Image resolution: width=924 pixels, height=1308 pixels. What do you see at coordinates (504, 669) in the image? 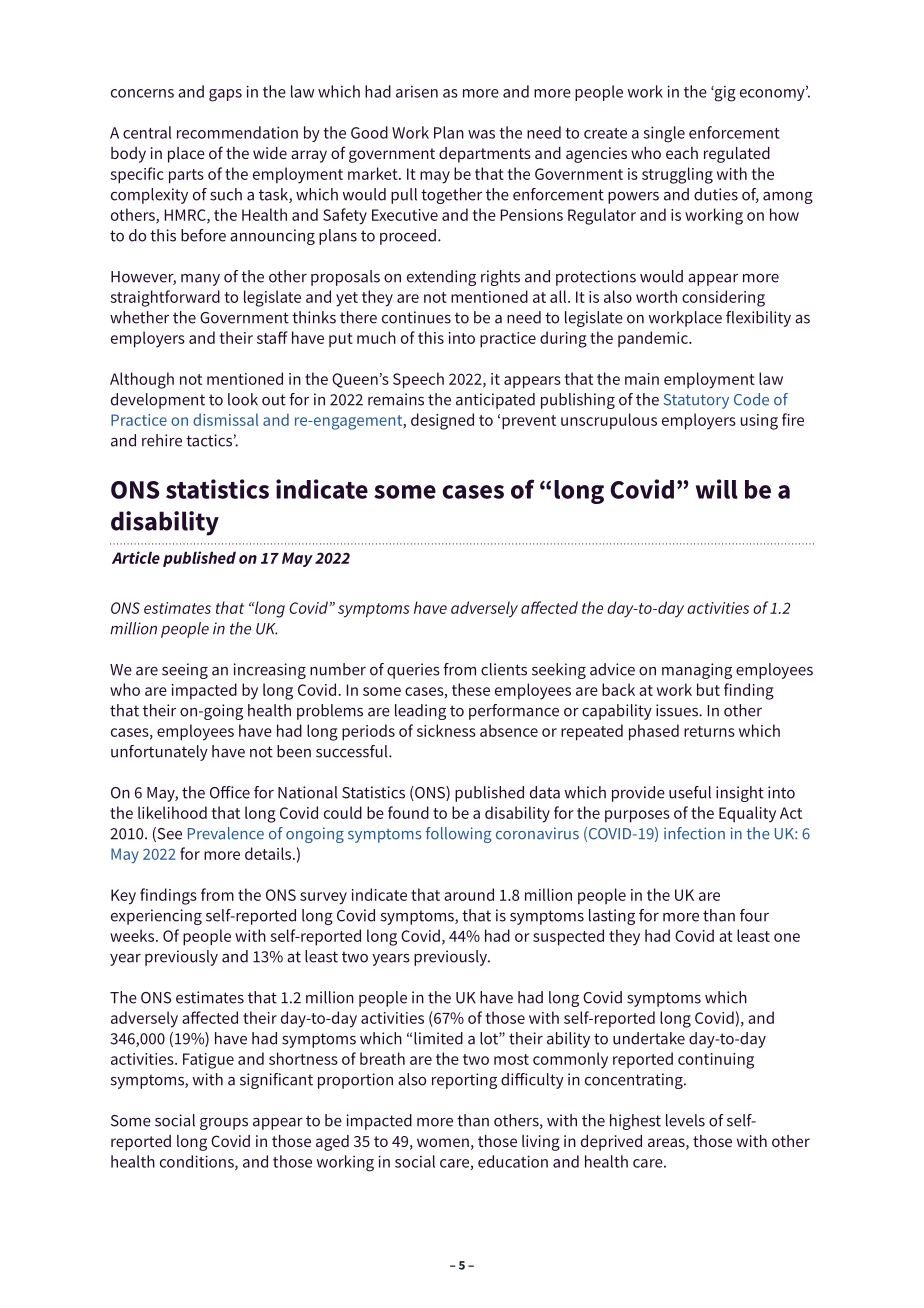
I see `clients` at bounding box center [504, 669].
